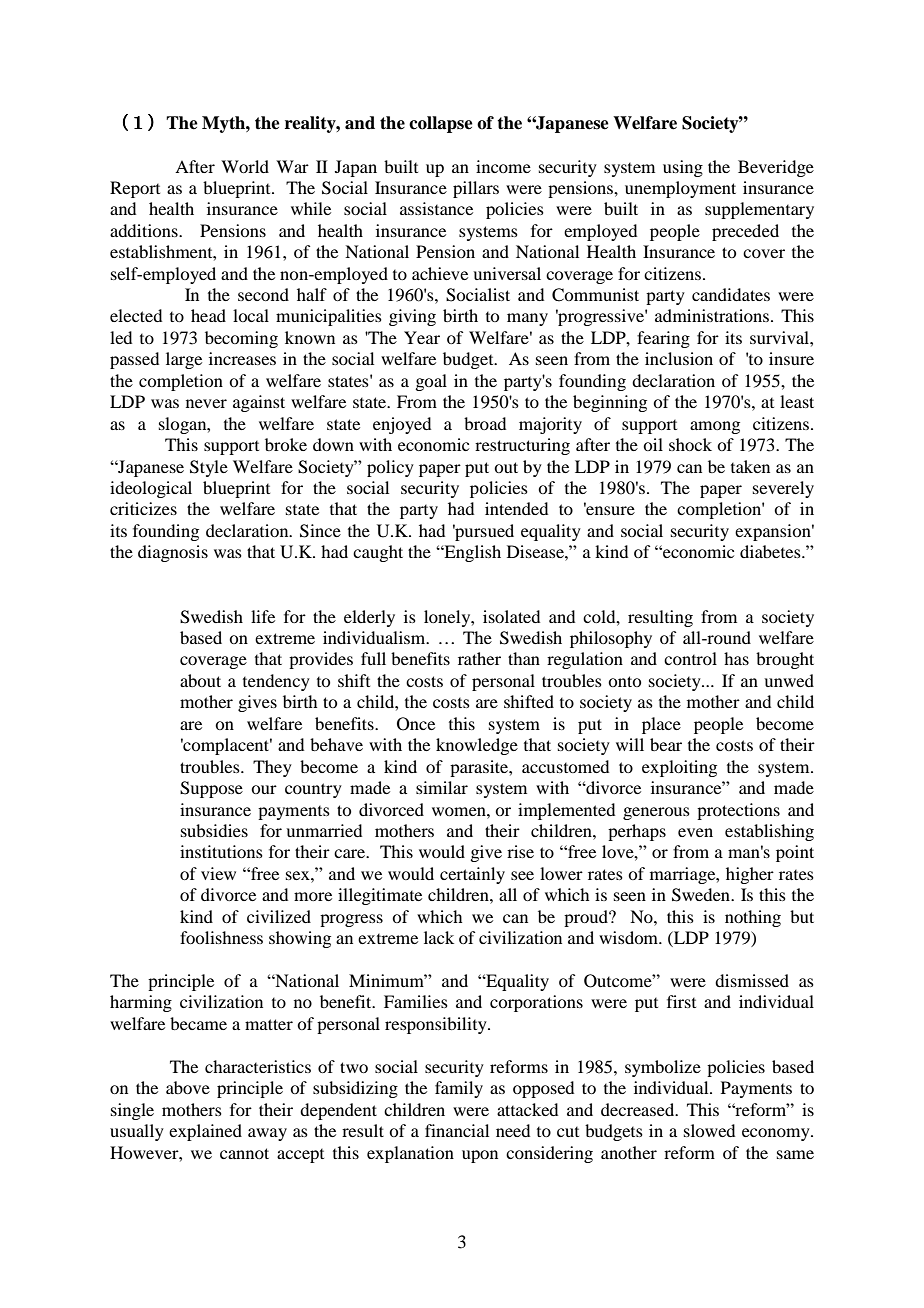  I want to click on using, so click(683, 168).
